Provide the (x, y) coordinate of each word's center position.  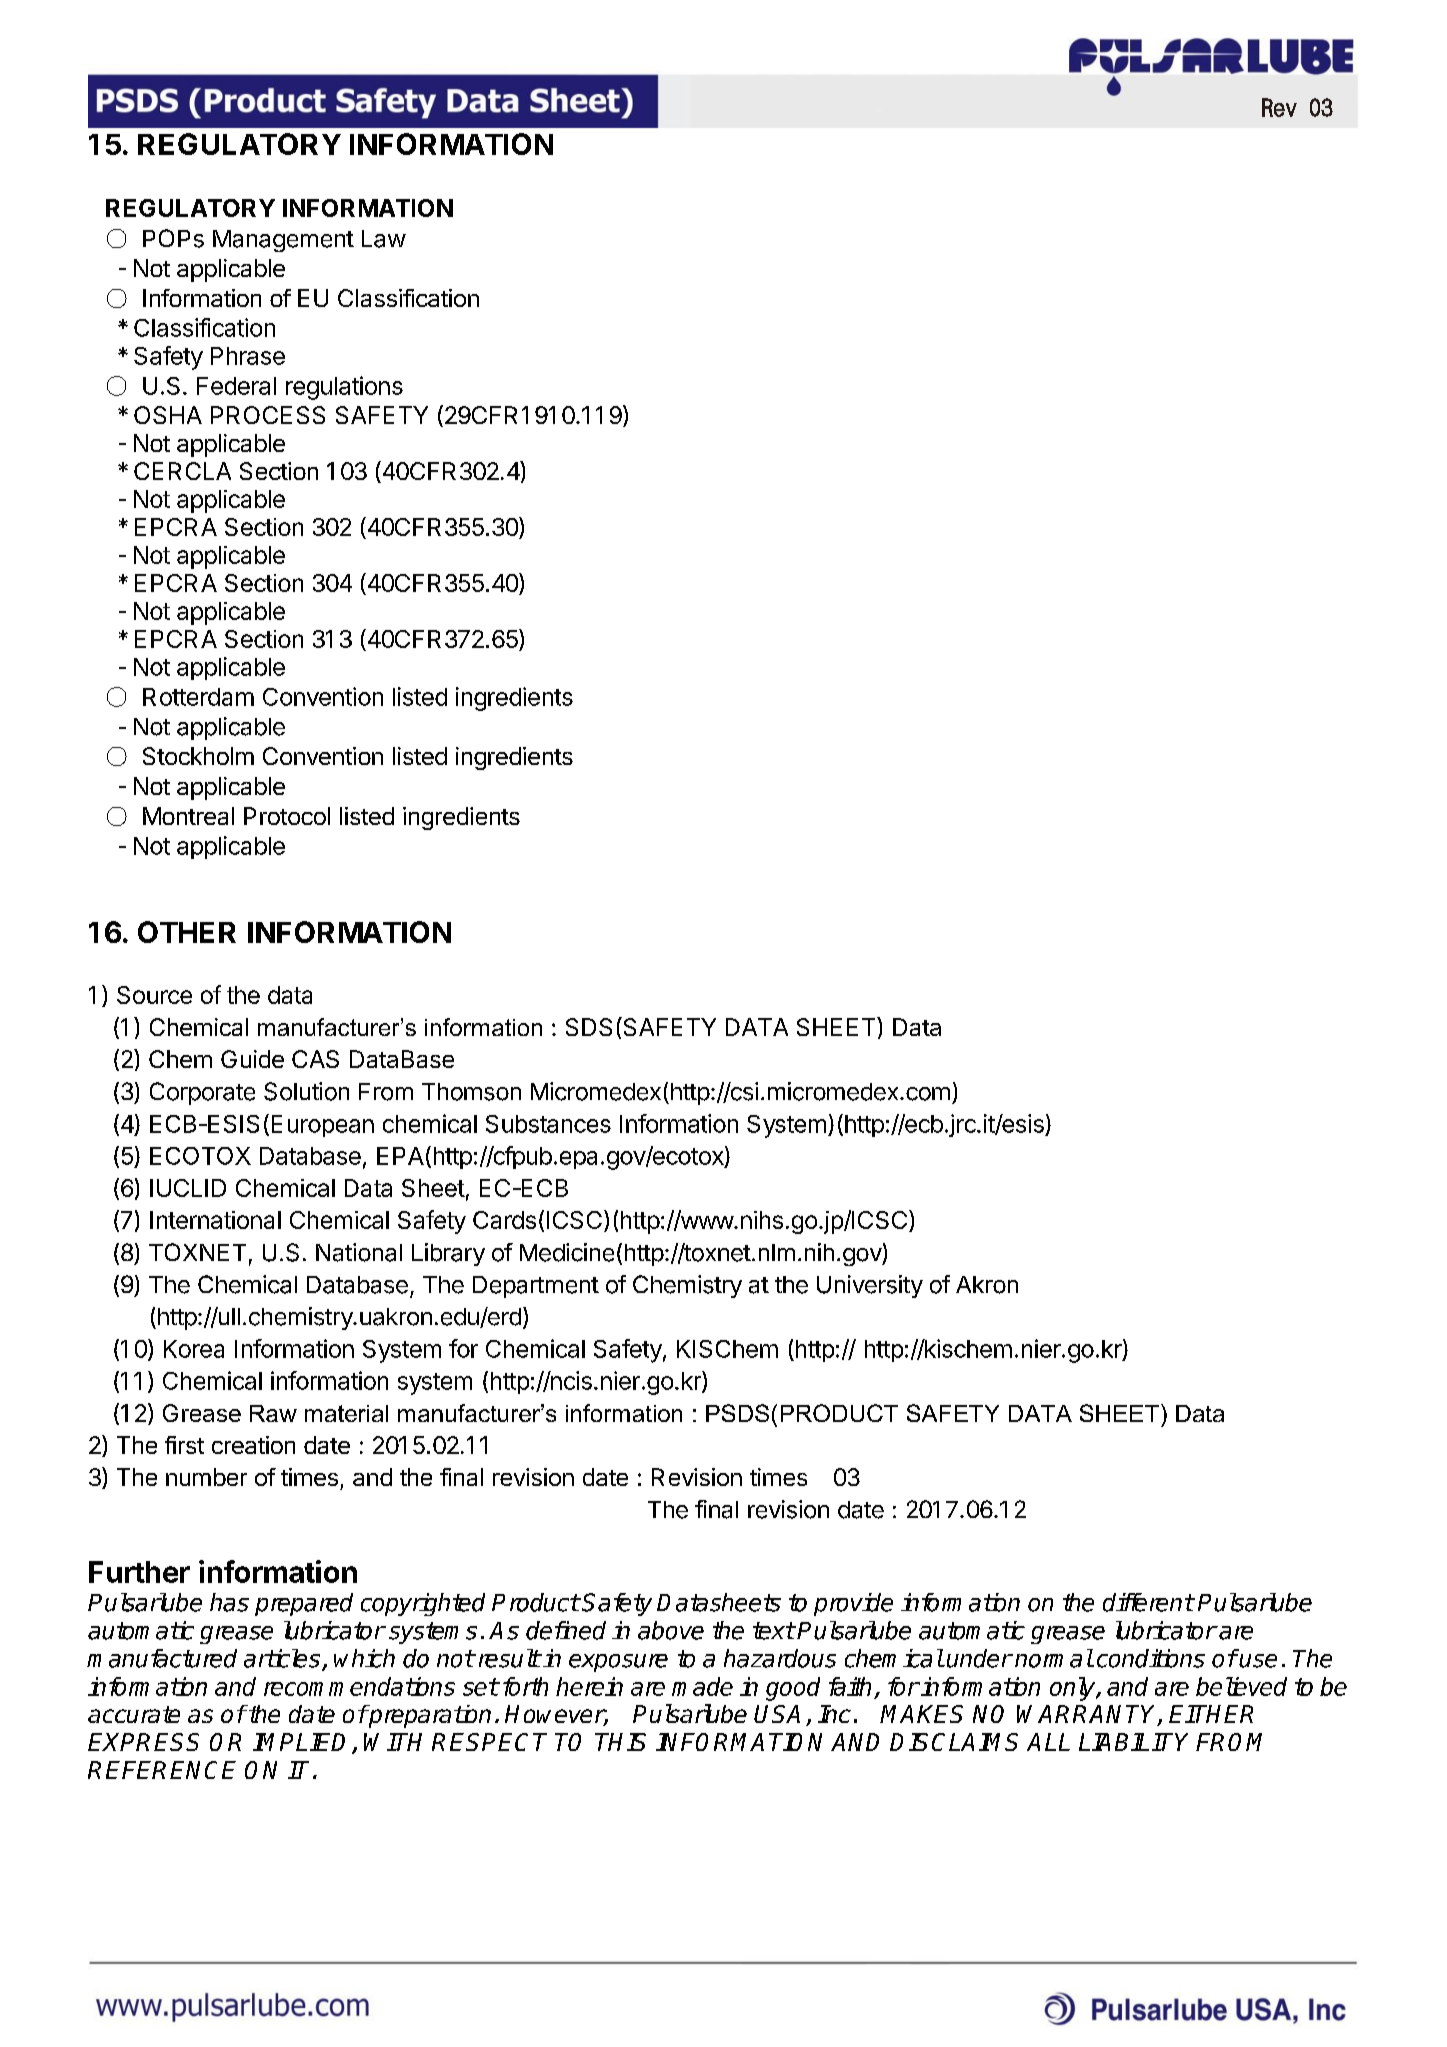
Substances (548, 1124)
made (702, 1686)
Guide (252, 1059)
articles (283, 1659)
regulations (344, 388)
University (870, 1286)
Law (384, 239)
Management (283, 241)
